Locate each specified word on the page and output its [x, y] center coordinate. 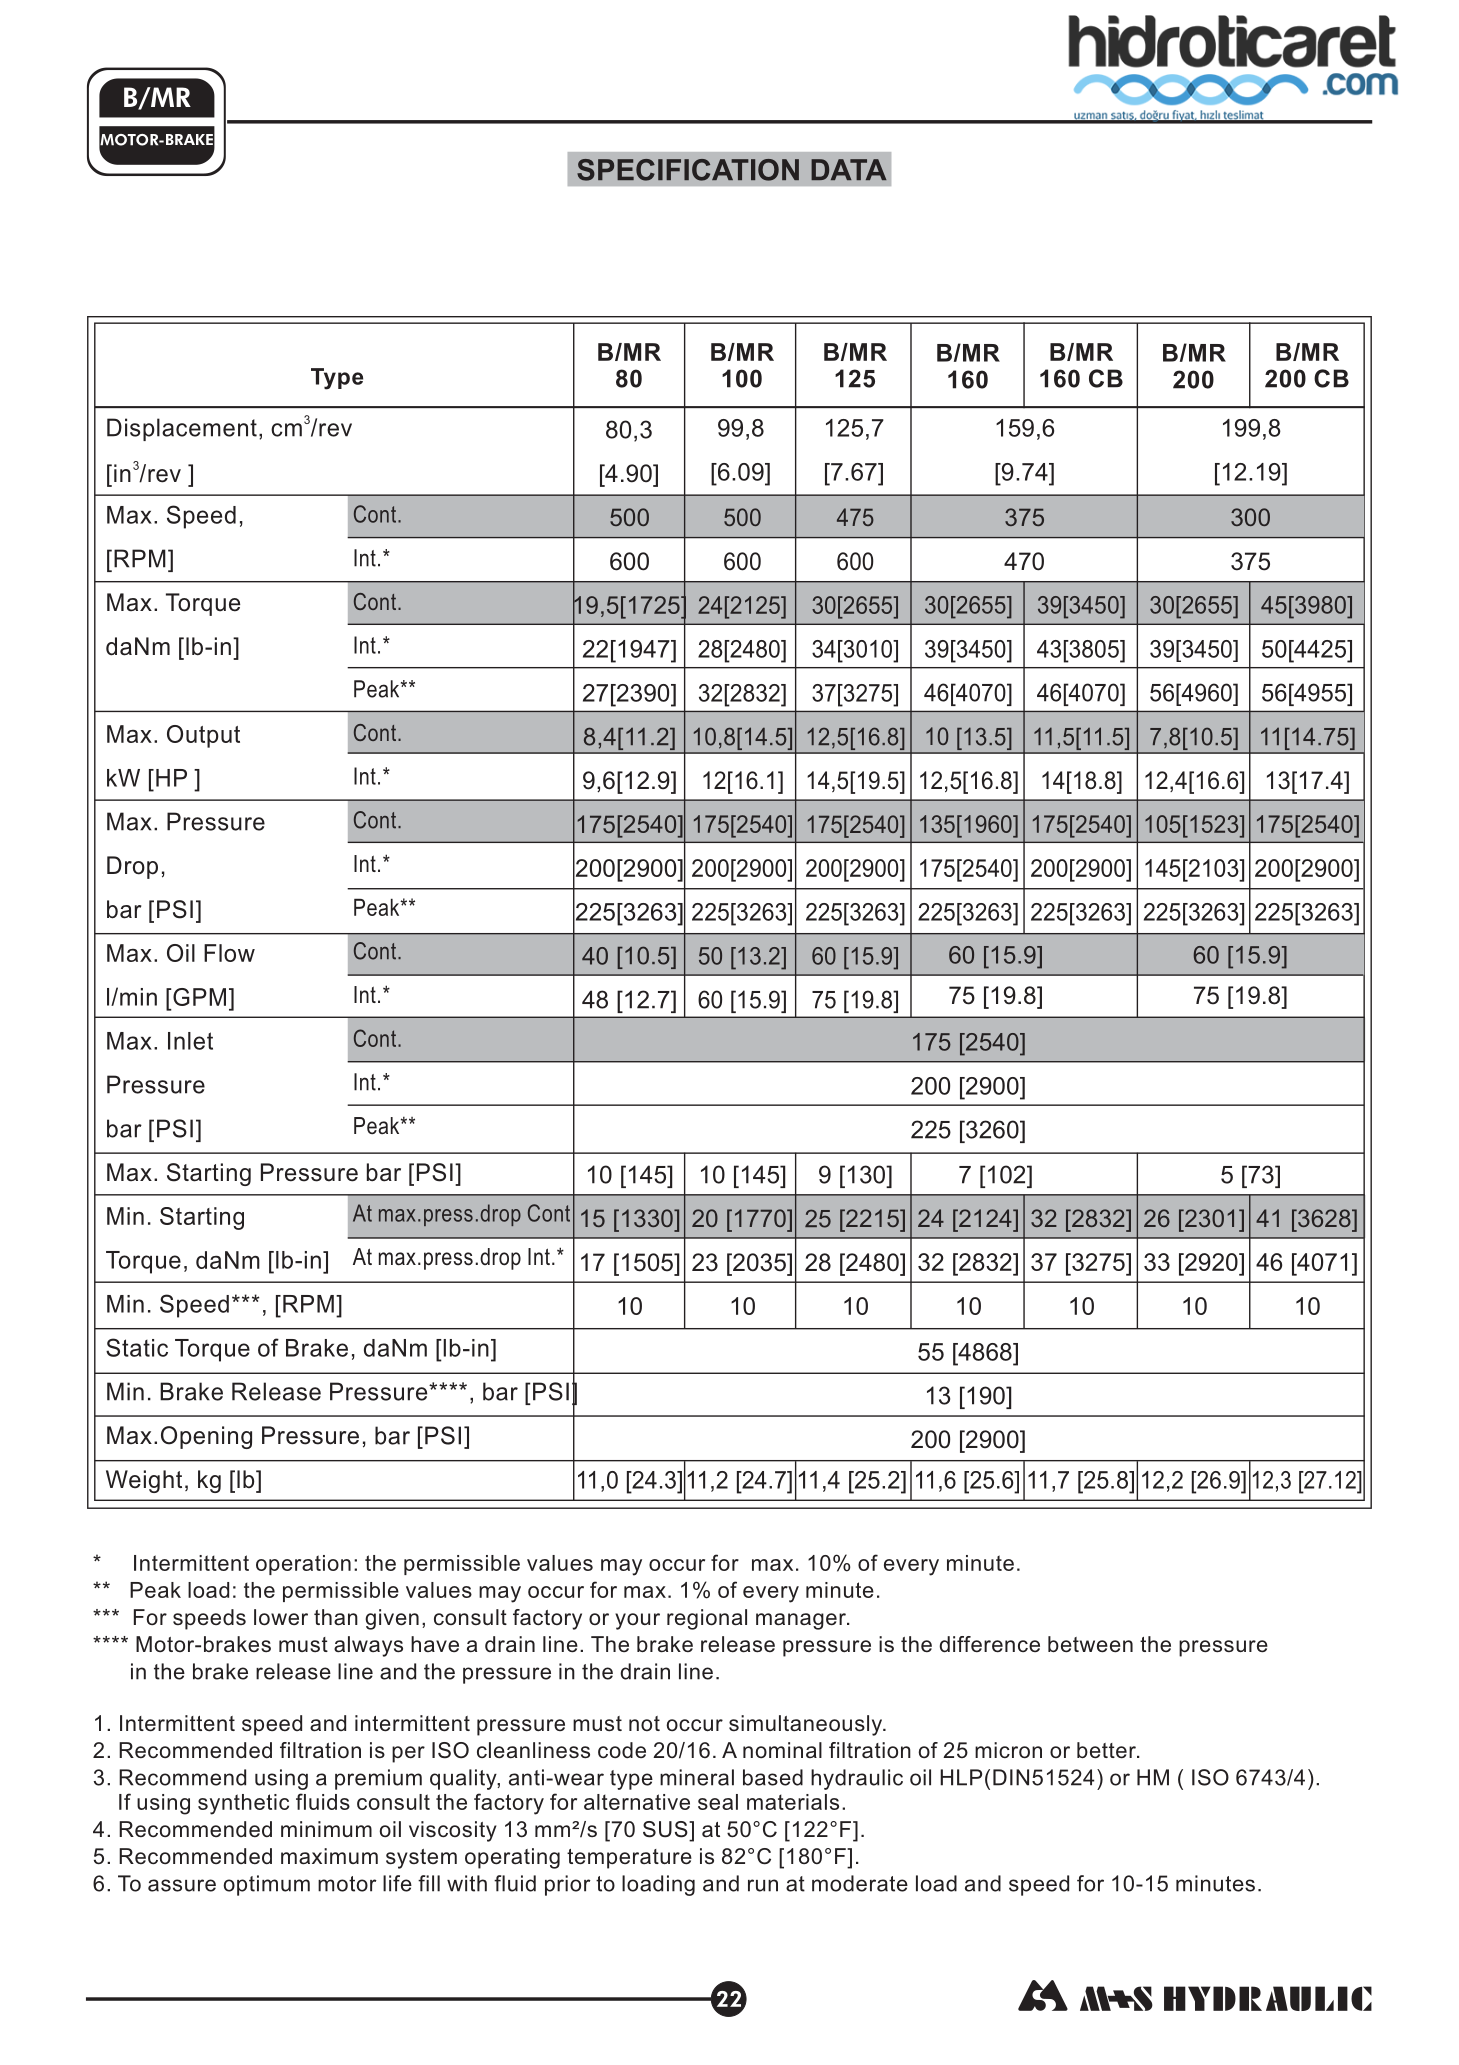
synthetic [243, 1804]
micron [1008, 1750]
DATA [849, 169]
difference [989, 1644]
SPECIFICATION [688, 170]
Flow [229, 953]
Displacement [182, 429]
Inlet [190, 1041]
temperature [629, 1859]
